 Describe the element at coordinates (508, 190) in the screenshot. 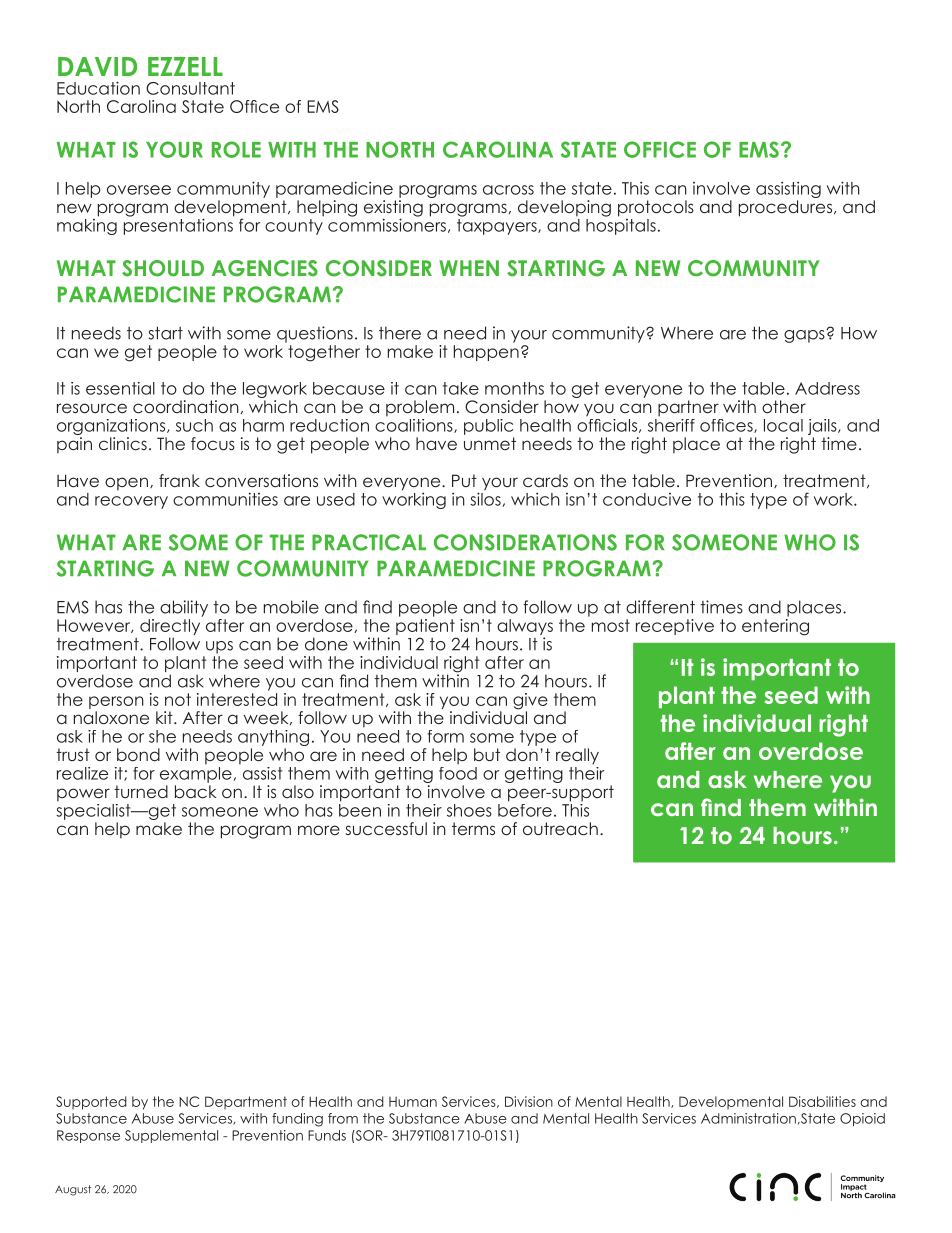

I see `across` at that location.
